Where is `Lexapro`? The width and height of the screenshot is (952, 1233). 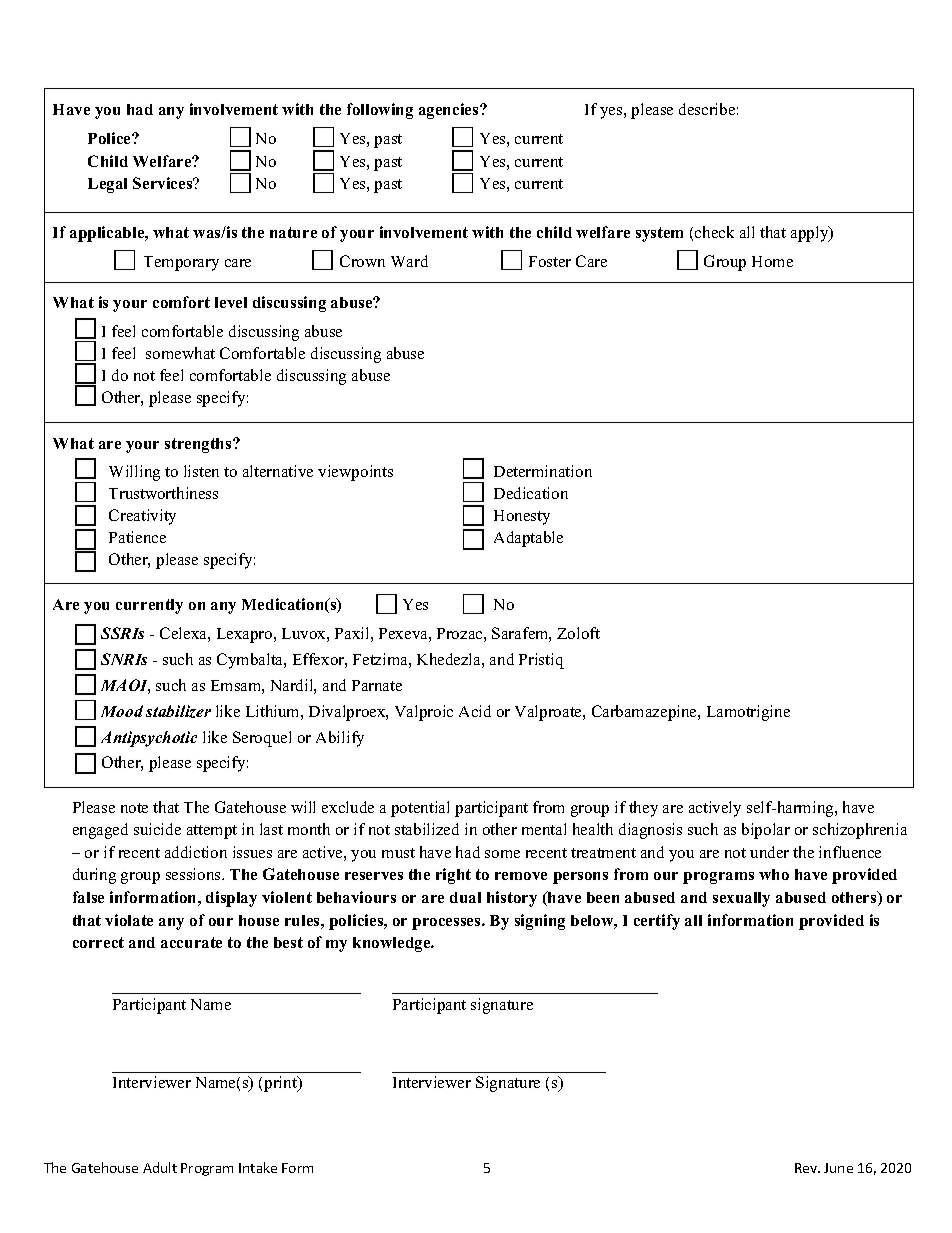
Lexapro is located at coordinates (246, 635).
